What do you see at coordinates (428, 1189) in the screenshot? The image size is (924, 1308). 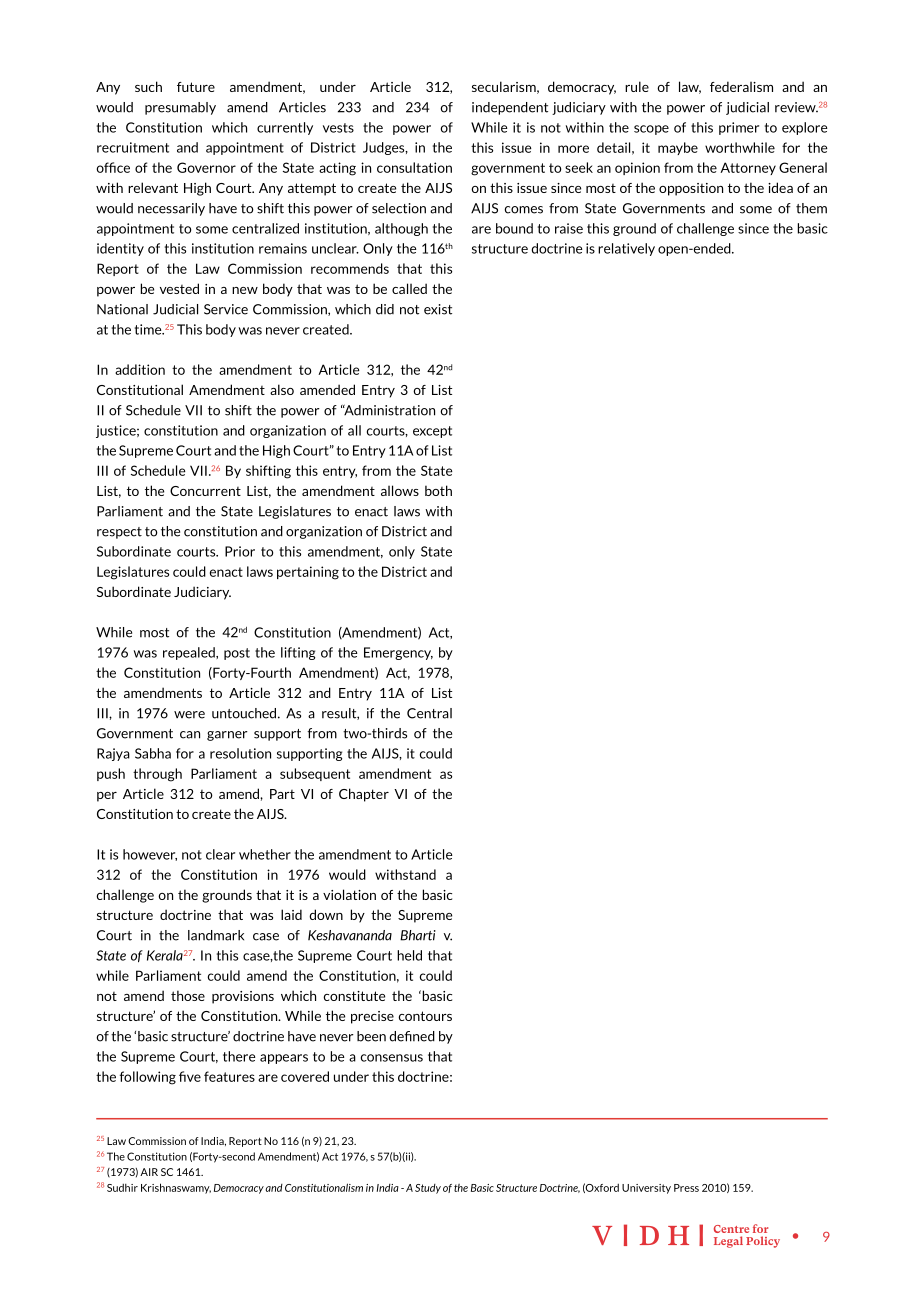 I see `Study` at bounding box center [428, 1189].
